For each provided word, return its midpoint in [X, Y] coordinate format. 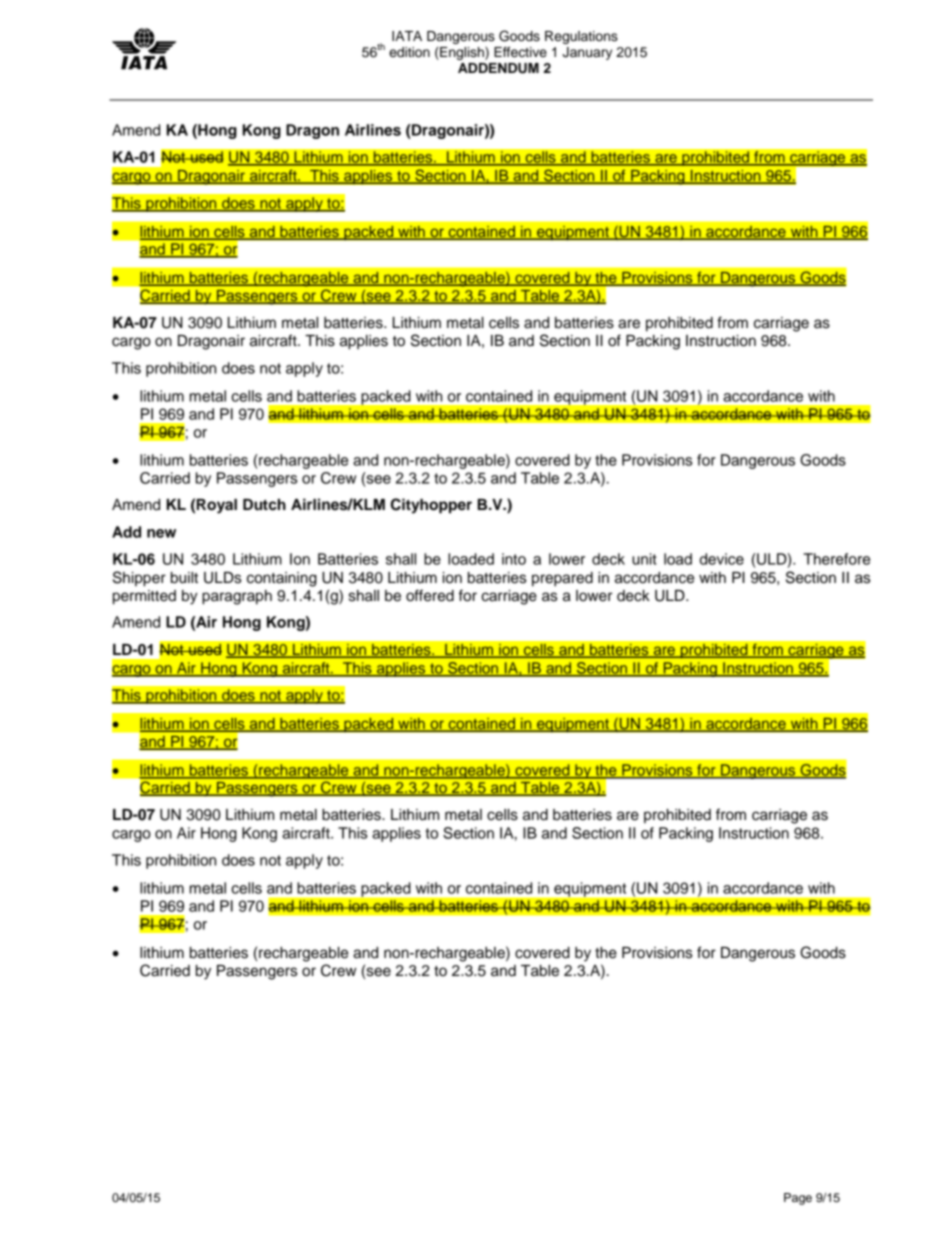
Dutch [264, 505]
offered [430, 595]
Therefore [836, 559]
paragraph [237, 597]
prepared [562, 579]
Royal [217, 506]
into [514, 559]
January [587, 53]
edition [409, 52]
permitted [144, 597]
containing [282, 579]
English [462, 53]
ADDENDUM [498, 68]
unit [644, 559]
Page [798, 1199]
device [722, 559]
